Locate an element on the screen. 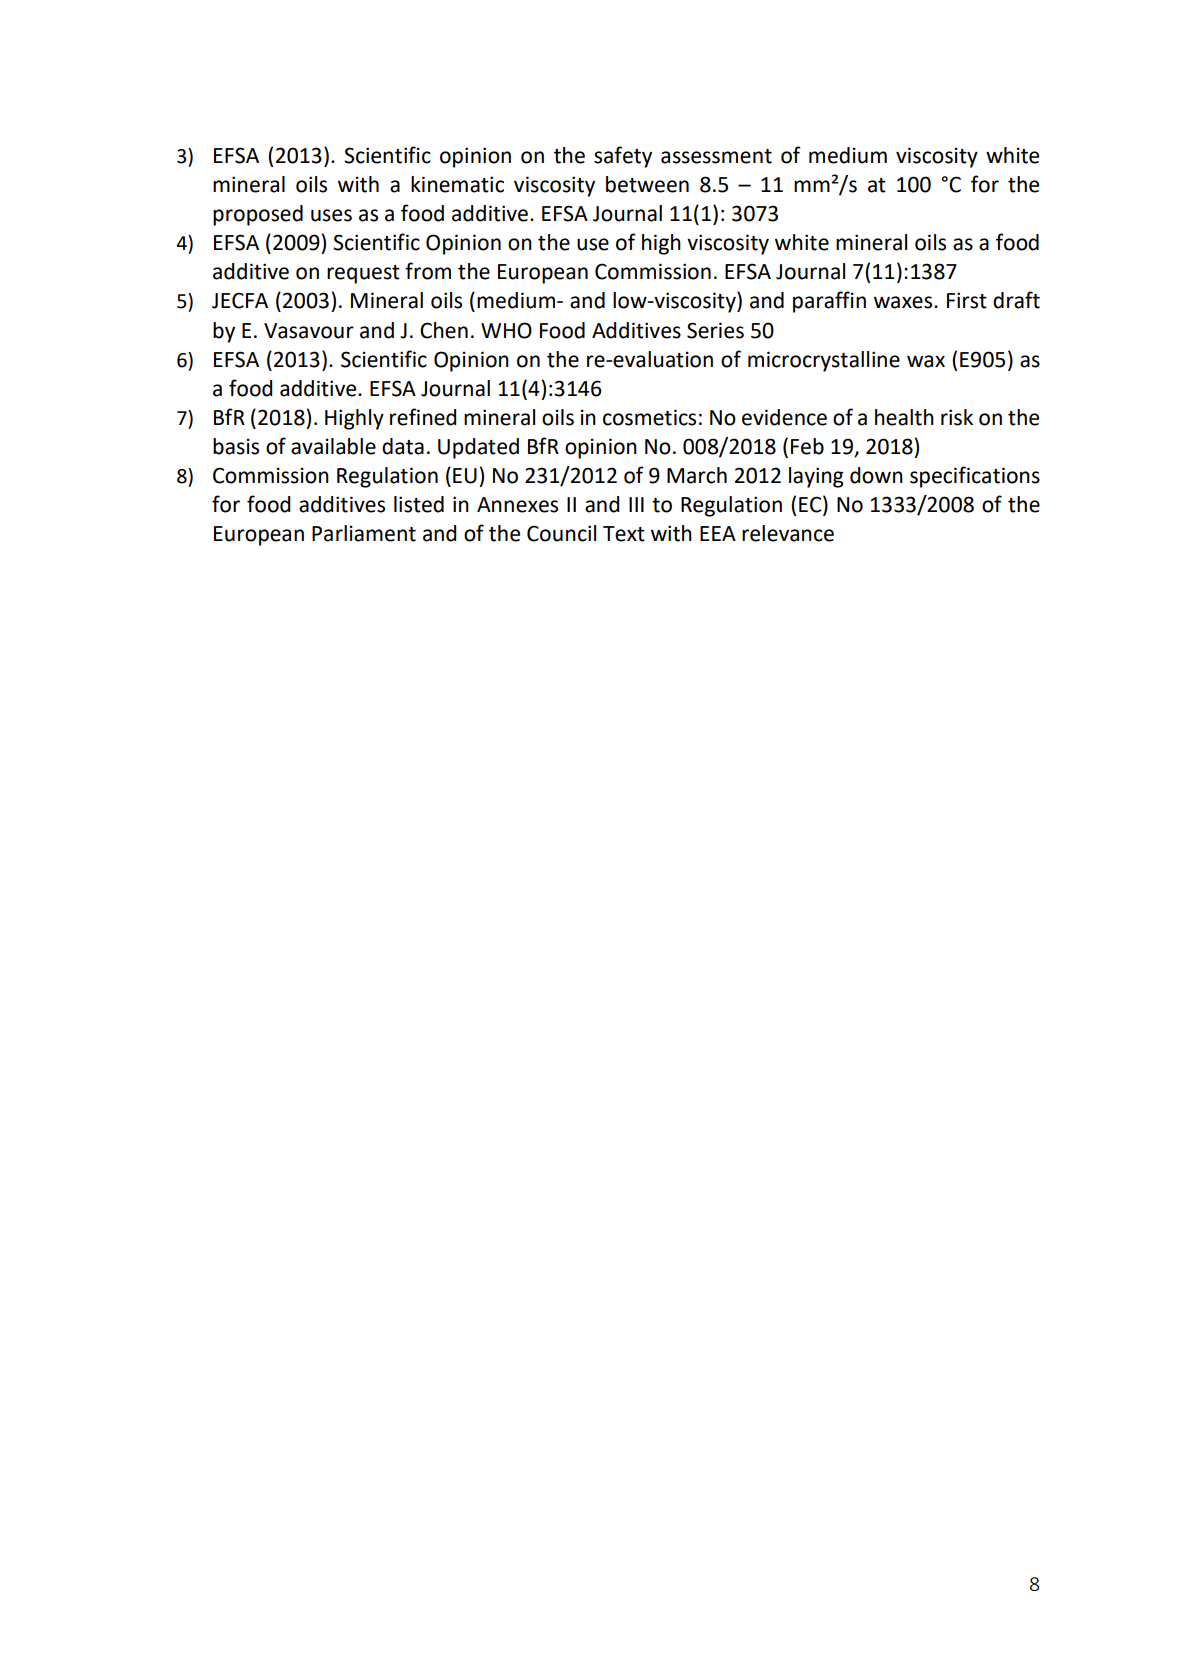 This screenshot has height=1670, width=1181. waxes is located at coordinates (904, 302).
